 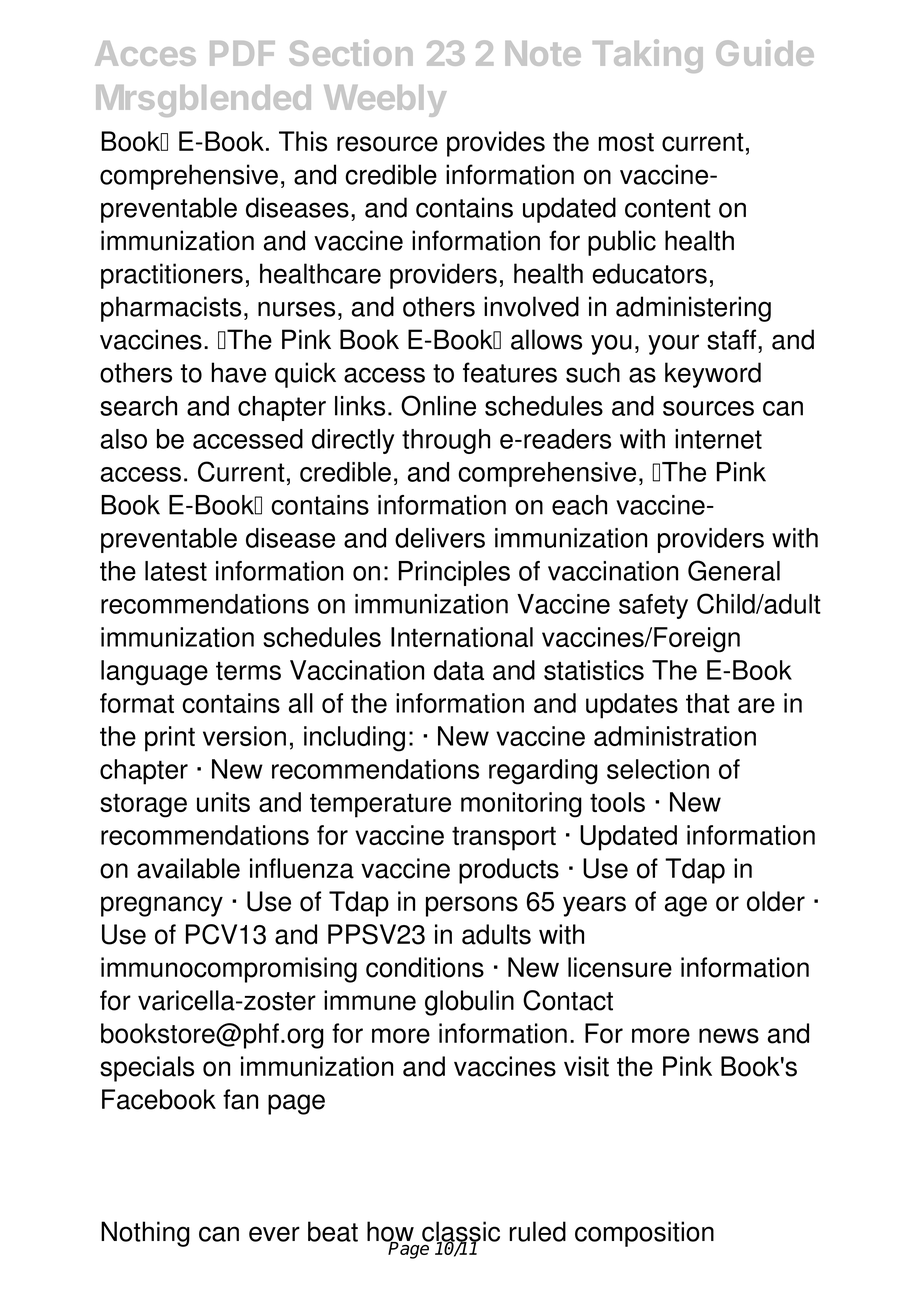 I want to click on keyword, so click(x=713, y=375).
